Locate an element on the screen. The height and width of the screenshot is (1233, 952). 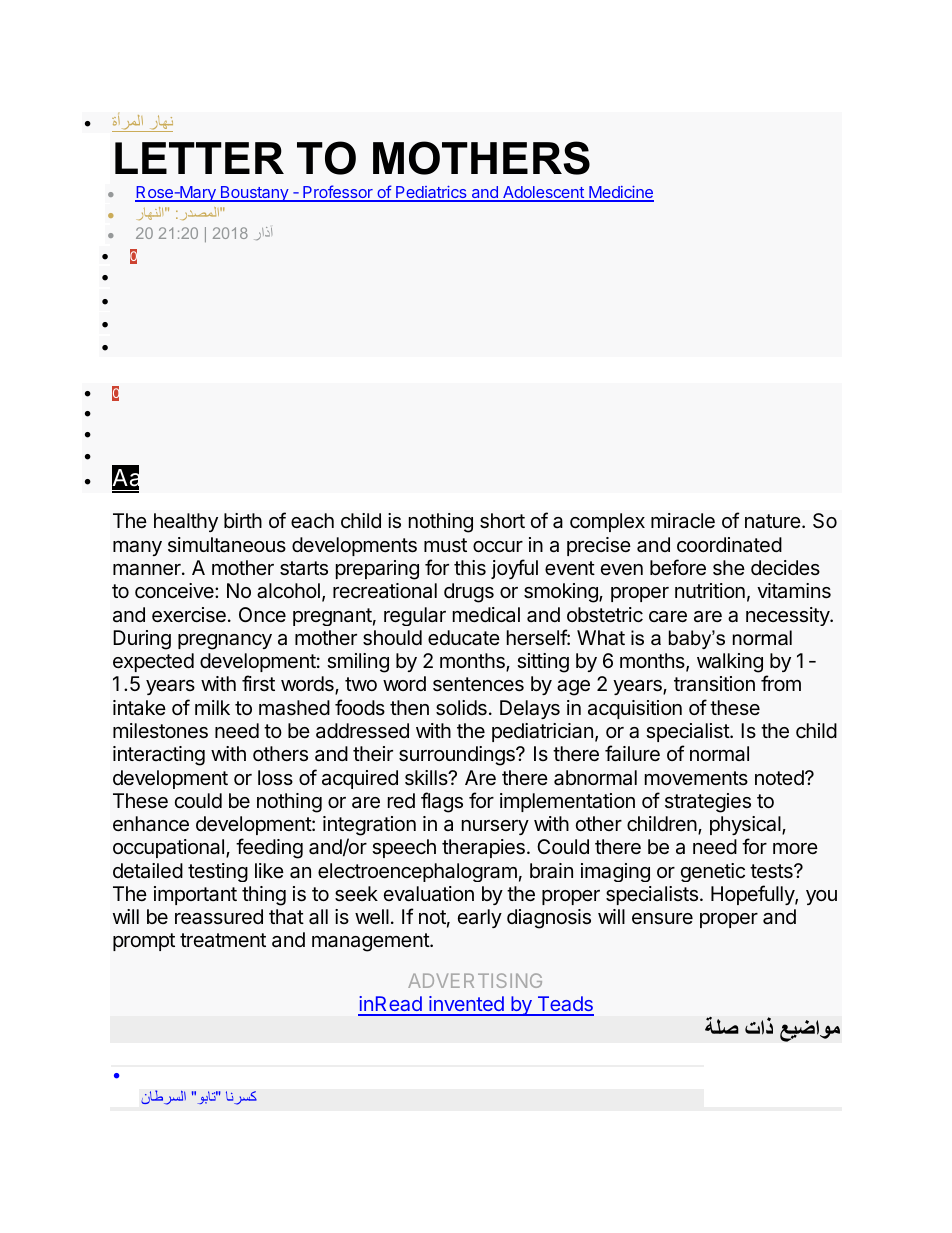
nature is located at coordinates (774, 521).
